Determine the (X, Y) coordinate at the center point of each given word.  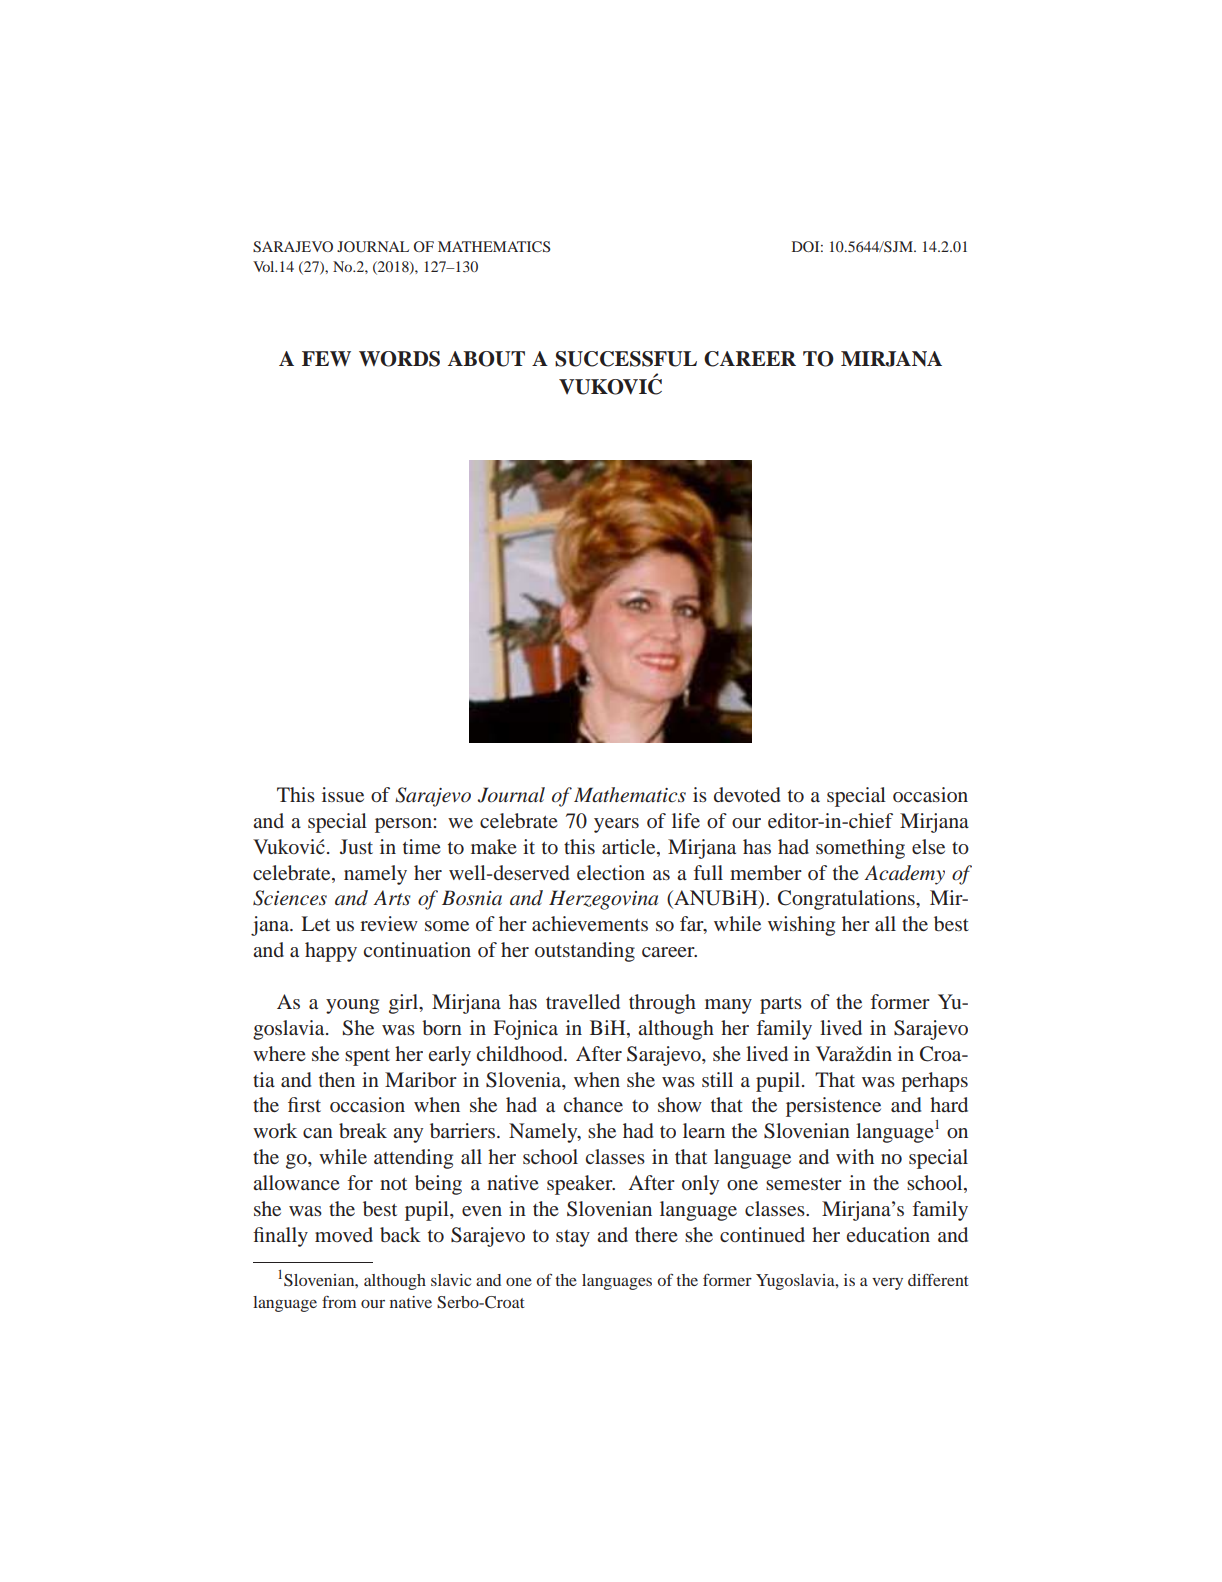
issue (343, 794)
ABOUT (486, 359)
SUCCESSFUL (626, 359)
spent (367, 1057)
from (339, 1302)
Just (356, 846)
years (616, 825)
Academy (904, 875)
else (928, 846)
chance (593, 1104)
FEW (326, 359)
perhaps (934, 1082)
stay (573, 1238)
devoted (747, 794)
